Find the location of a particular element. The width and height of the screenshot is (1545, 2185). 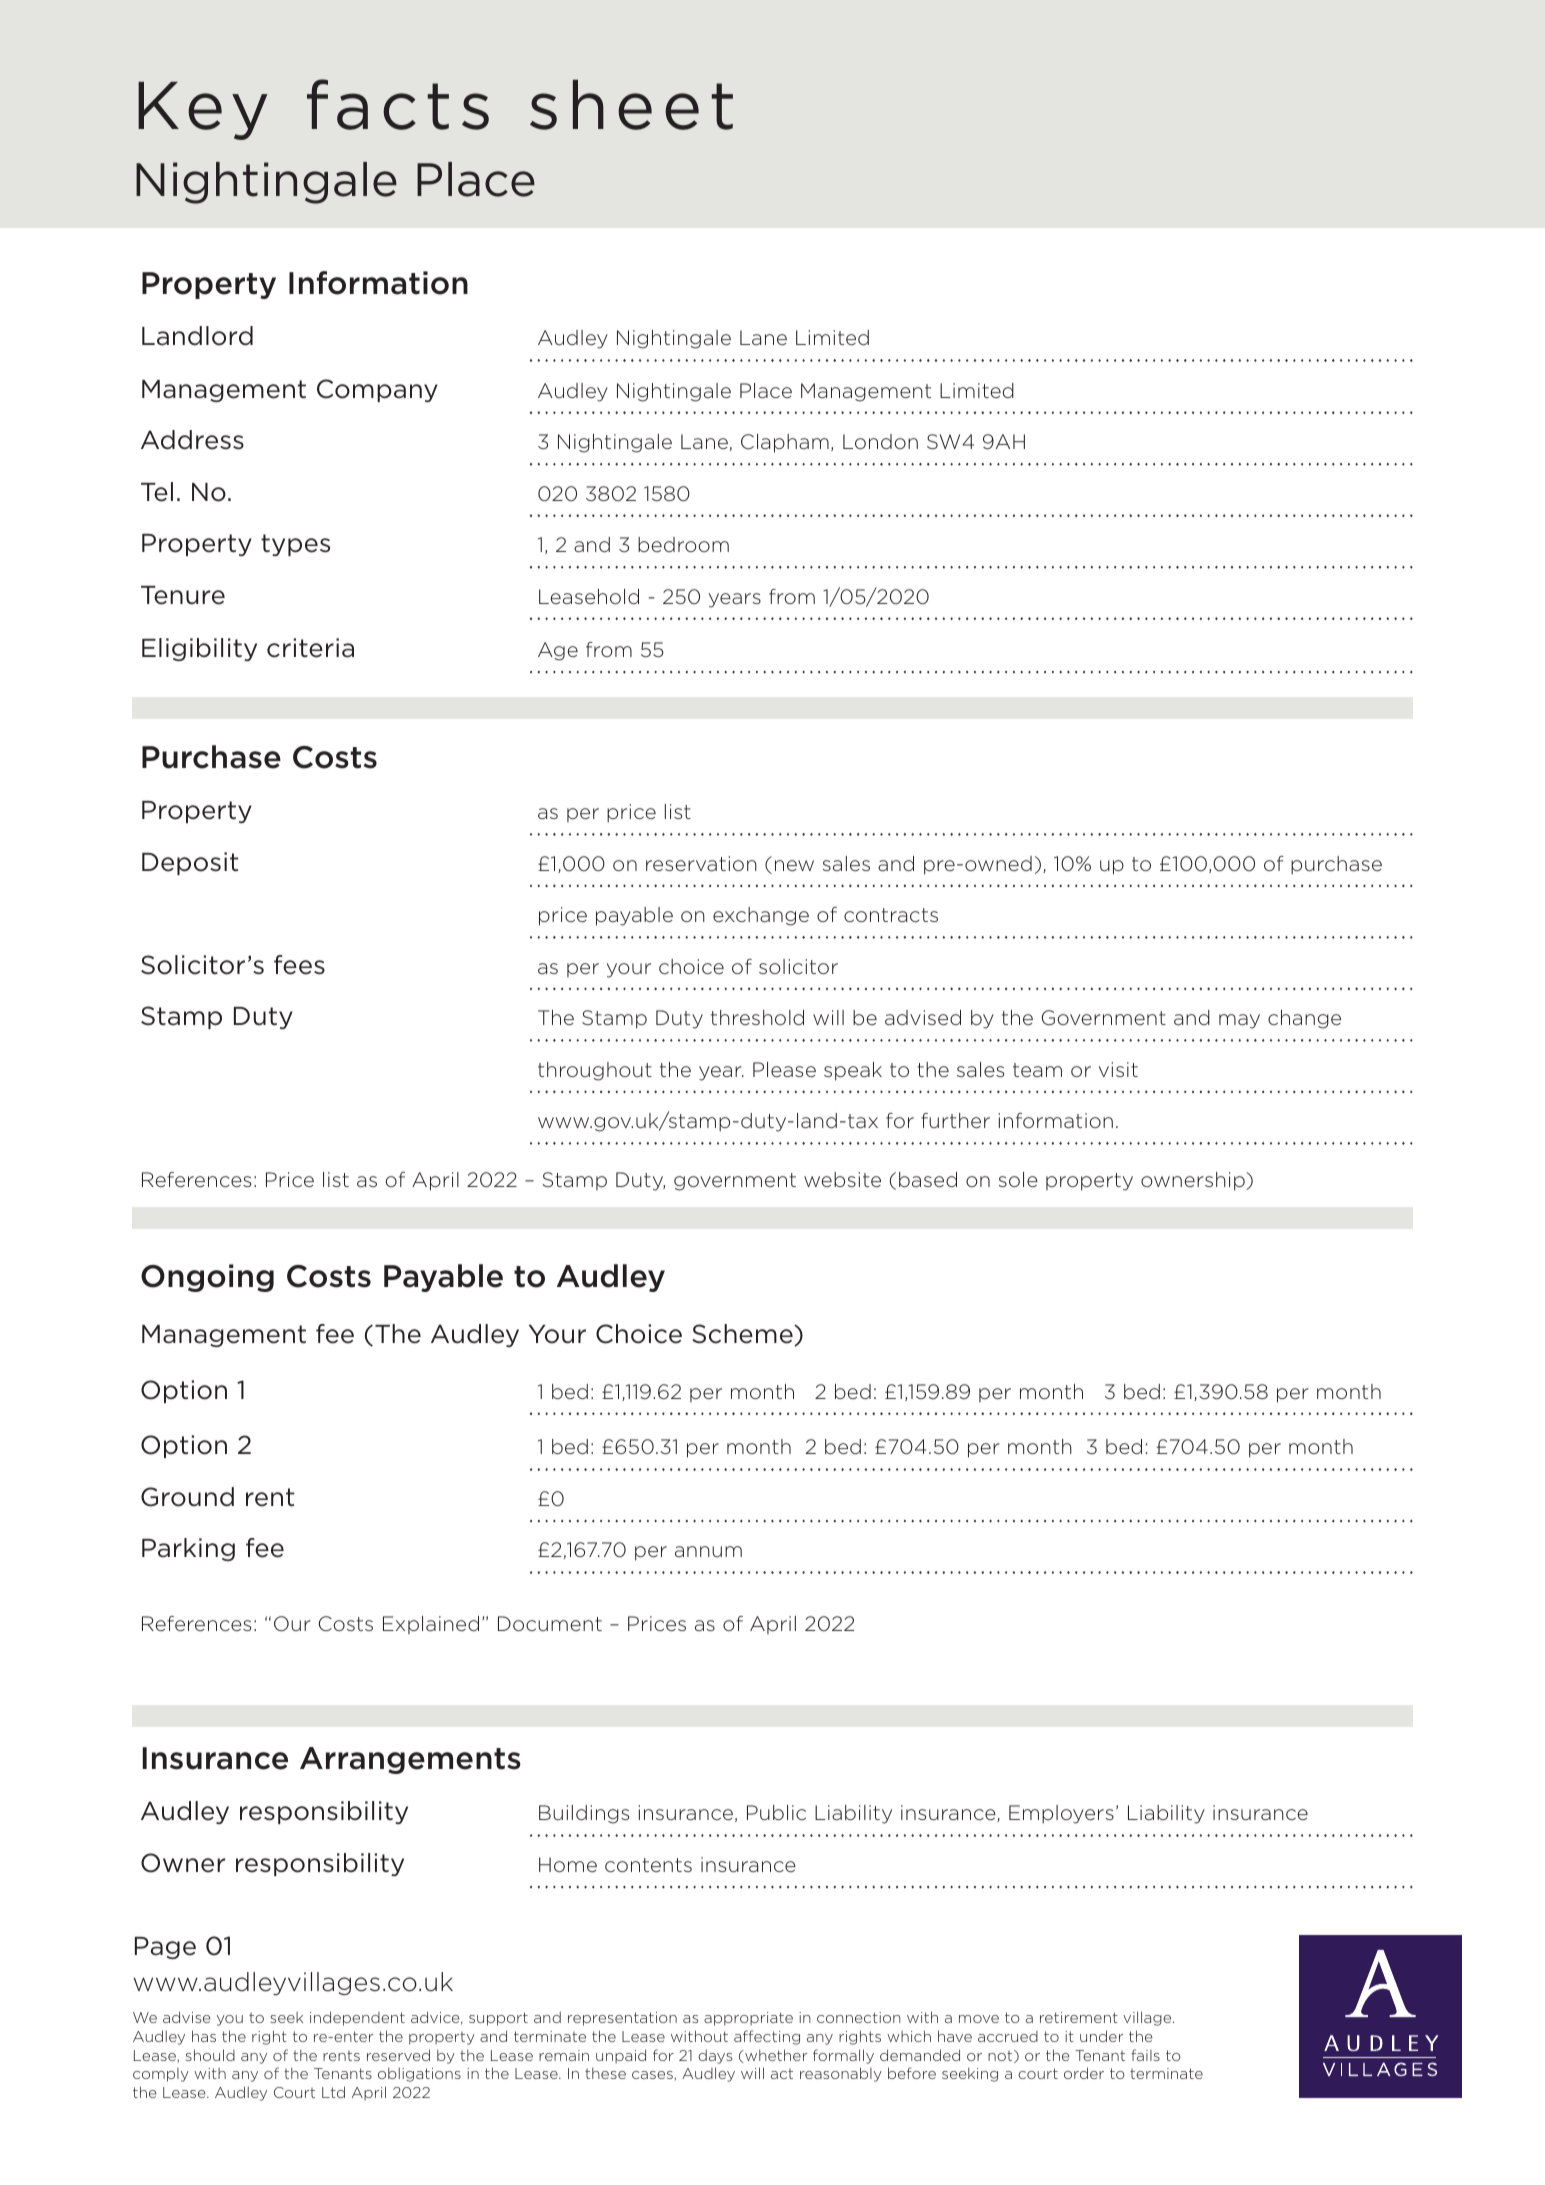

fees is located at coordinates (299, 965).
